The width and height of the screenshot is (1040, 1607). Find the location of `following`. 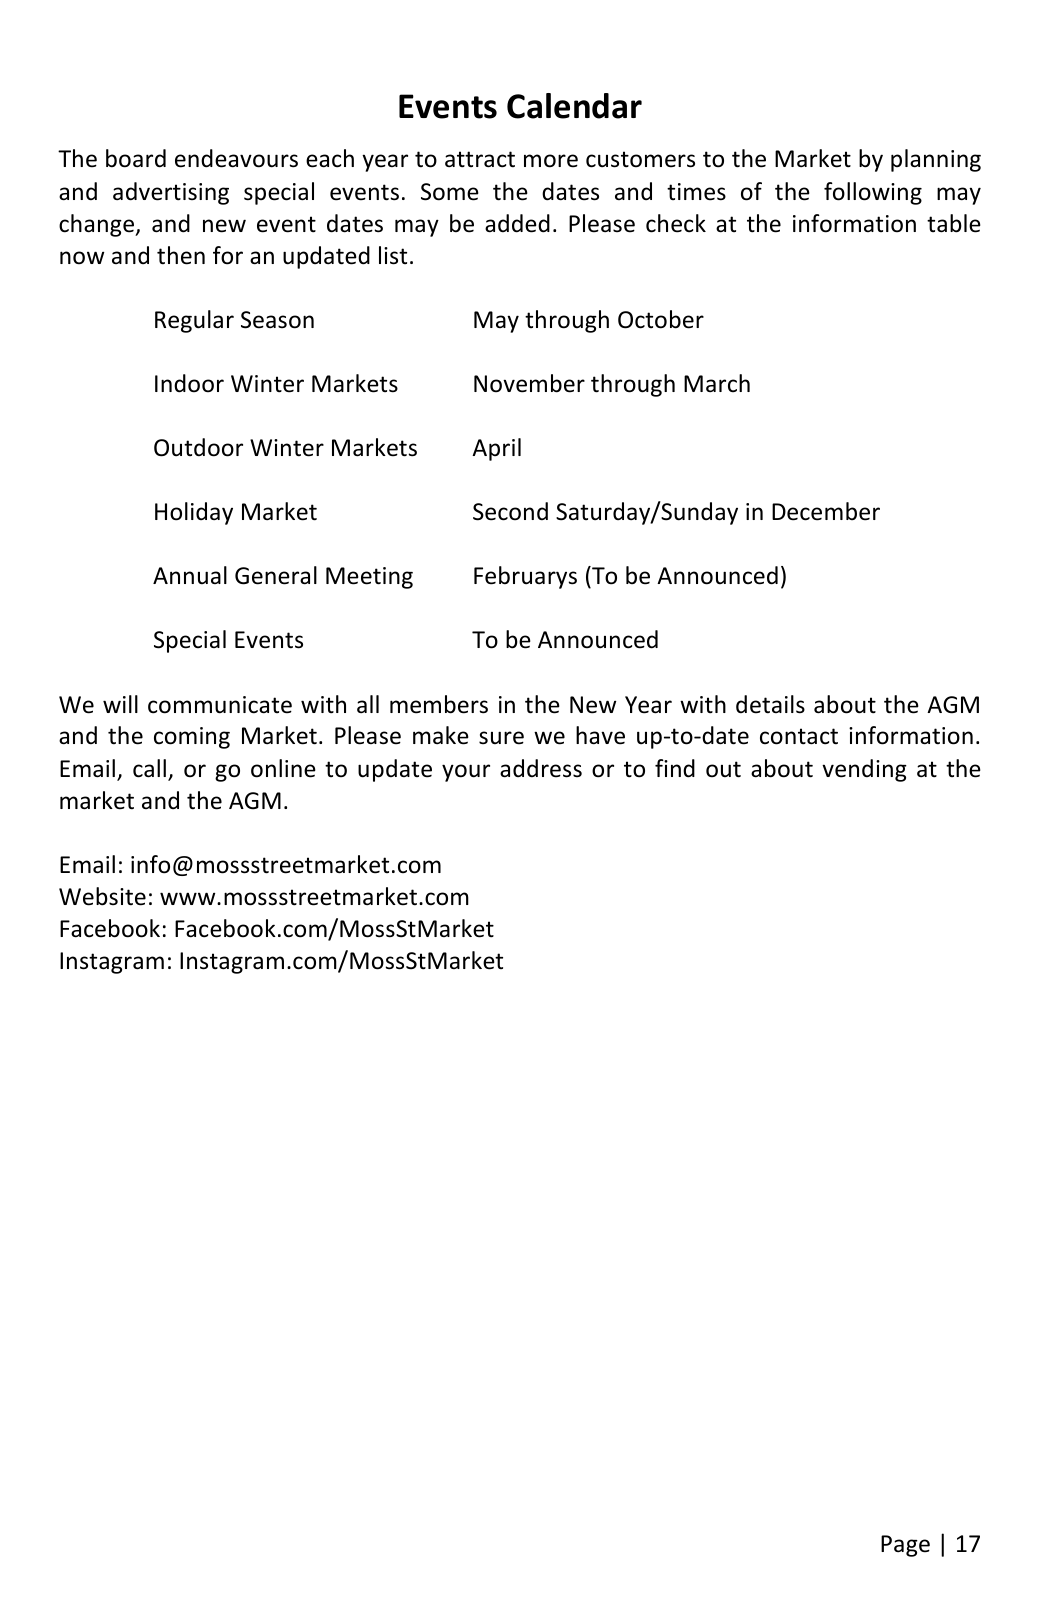

following is located at coordinates (873, 193).
